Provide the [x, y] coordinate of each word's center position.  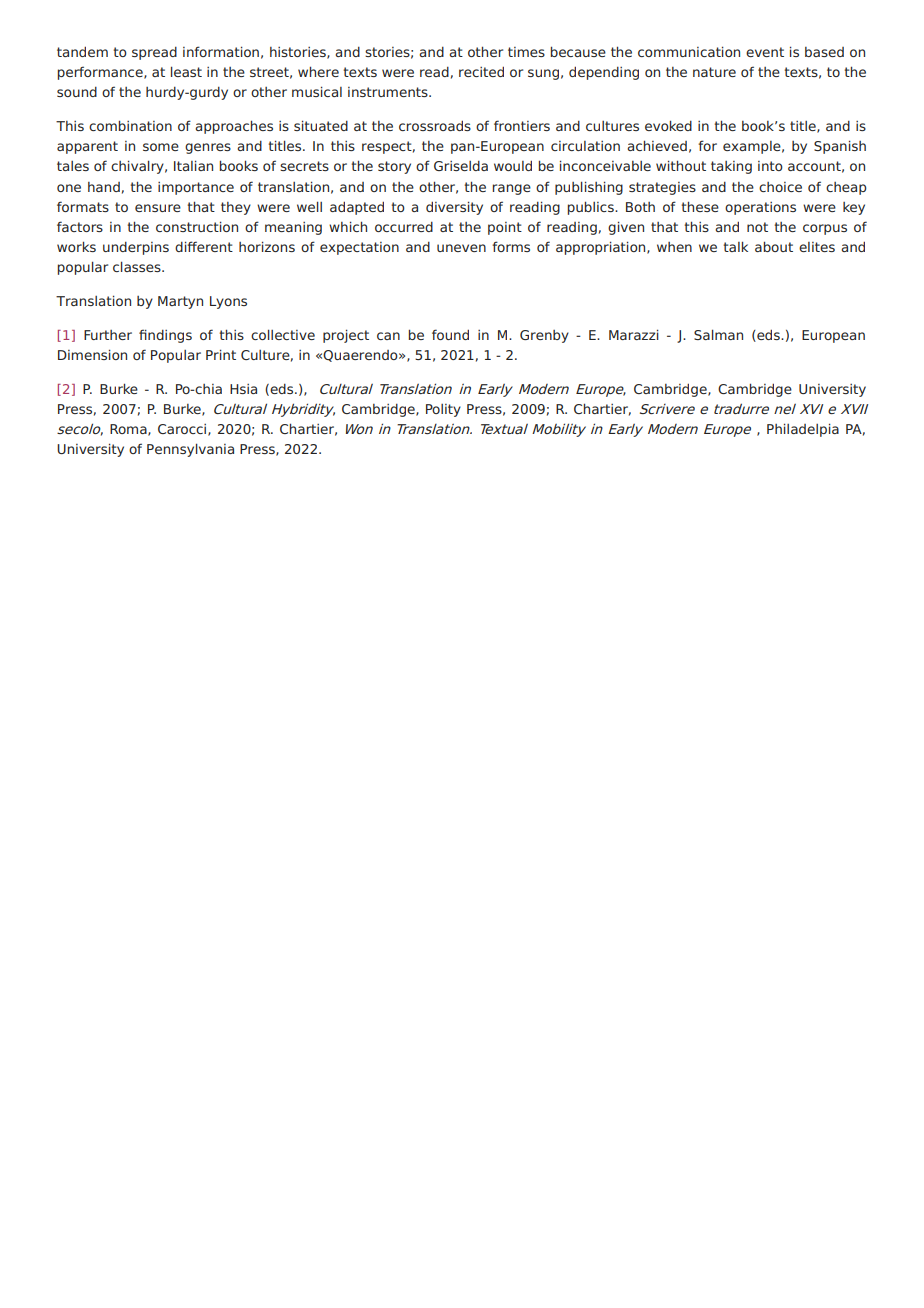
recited [481, 71]
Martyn [180, 302]
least [186, 71]
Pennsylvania [190, 450]
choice [780, 187]
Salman [718, 334]
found [450, 334]
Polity [443, 410]
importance [196, 188]
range [511, 189]
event [765, 52]
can [388, 336]
